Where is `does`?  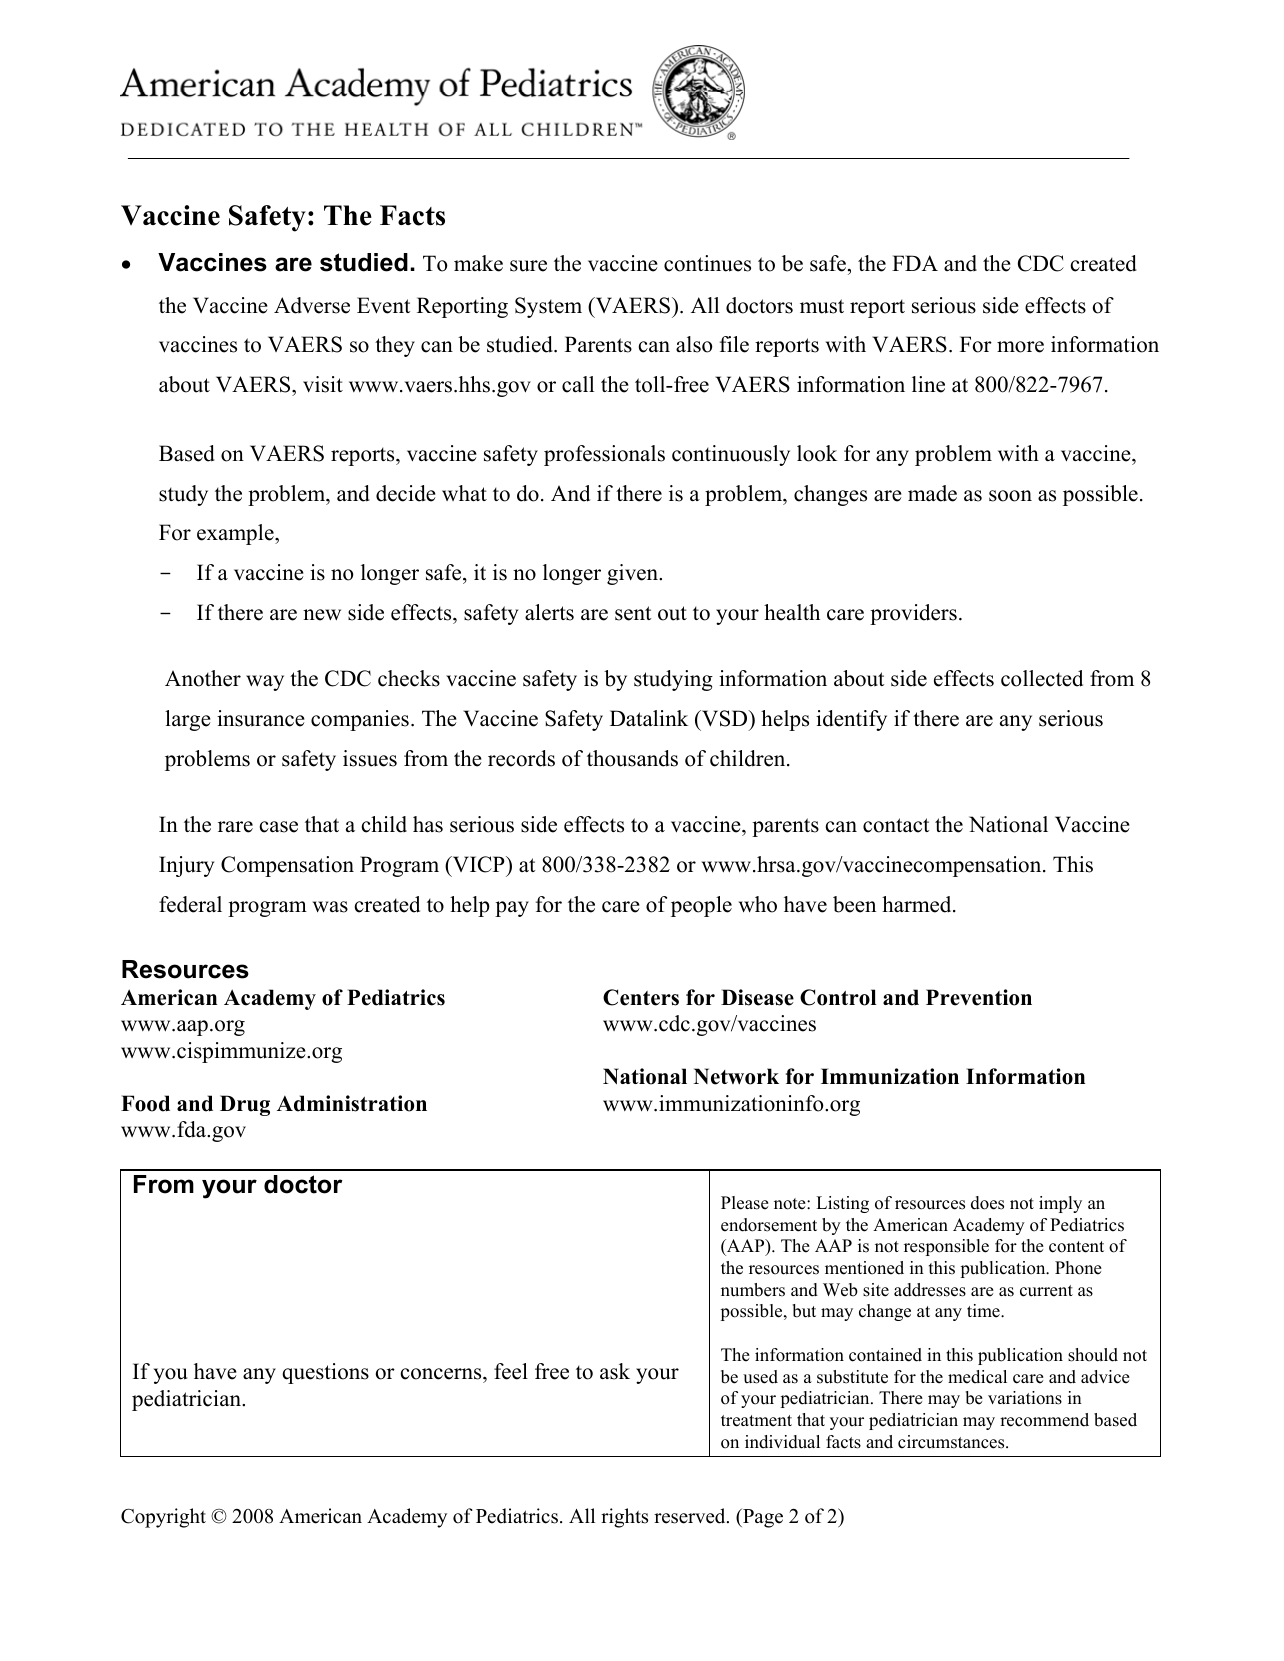
does is located at coordinates (987, 1203).
